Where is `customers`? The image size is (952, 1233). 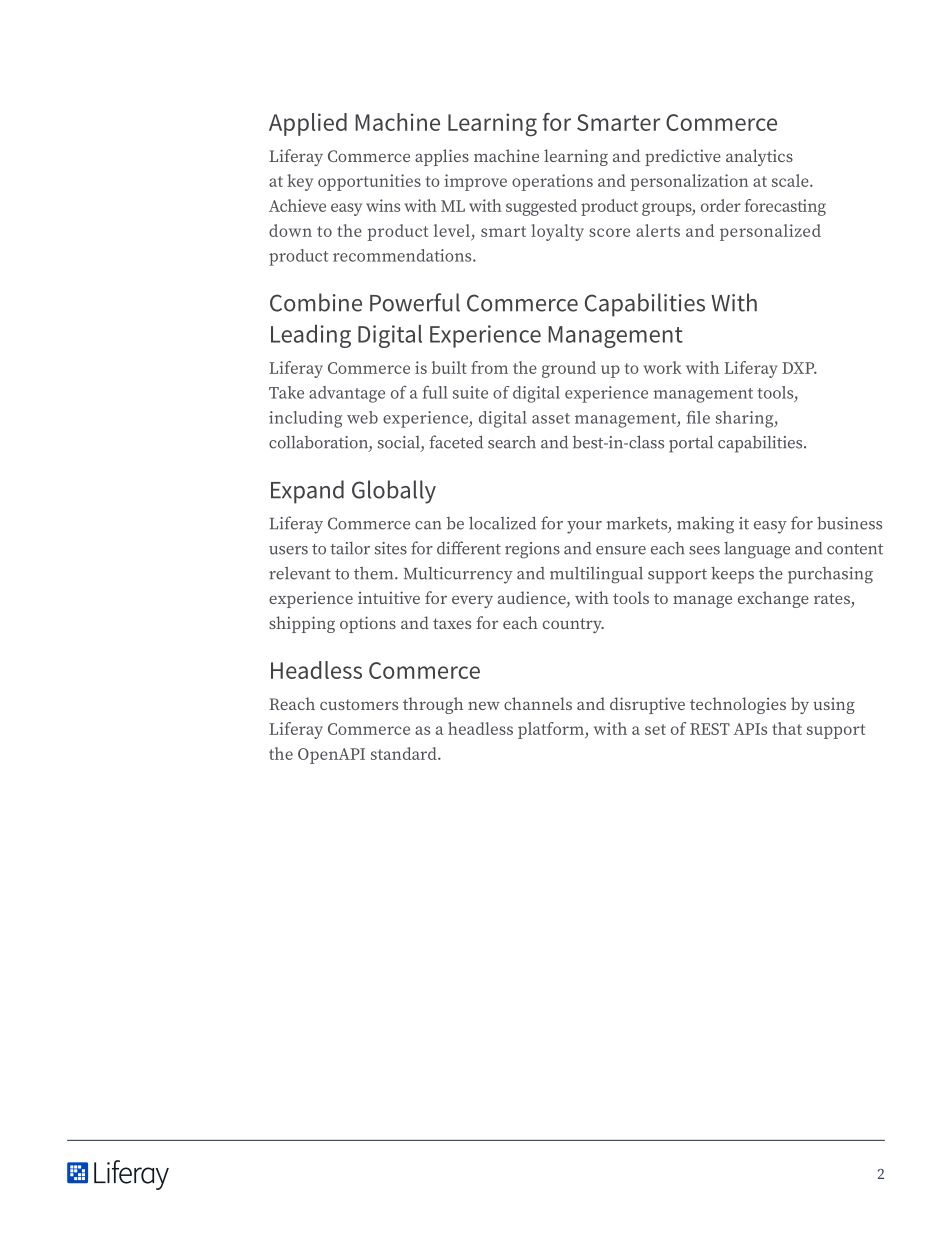 customers is located at coordinates (359, 704).
